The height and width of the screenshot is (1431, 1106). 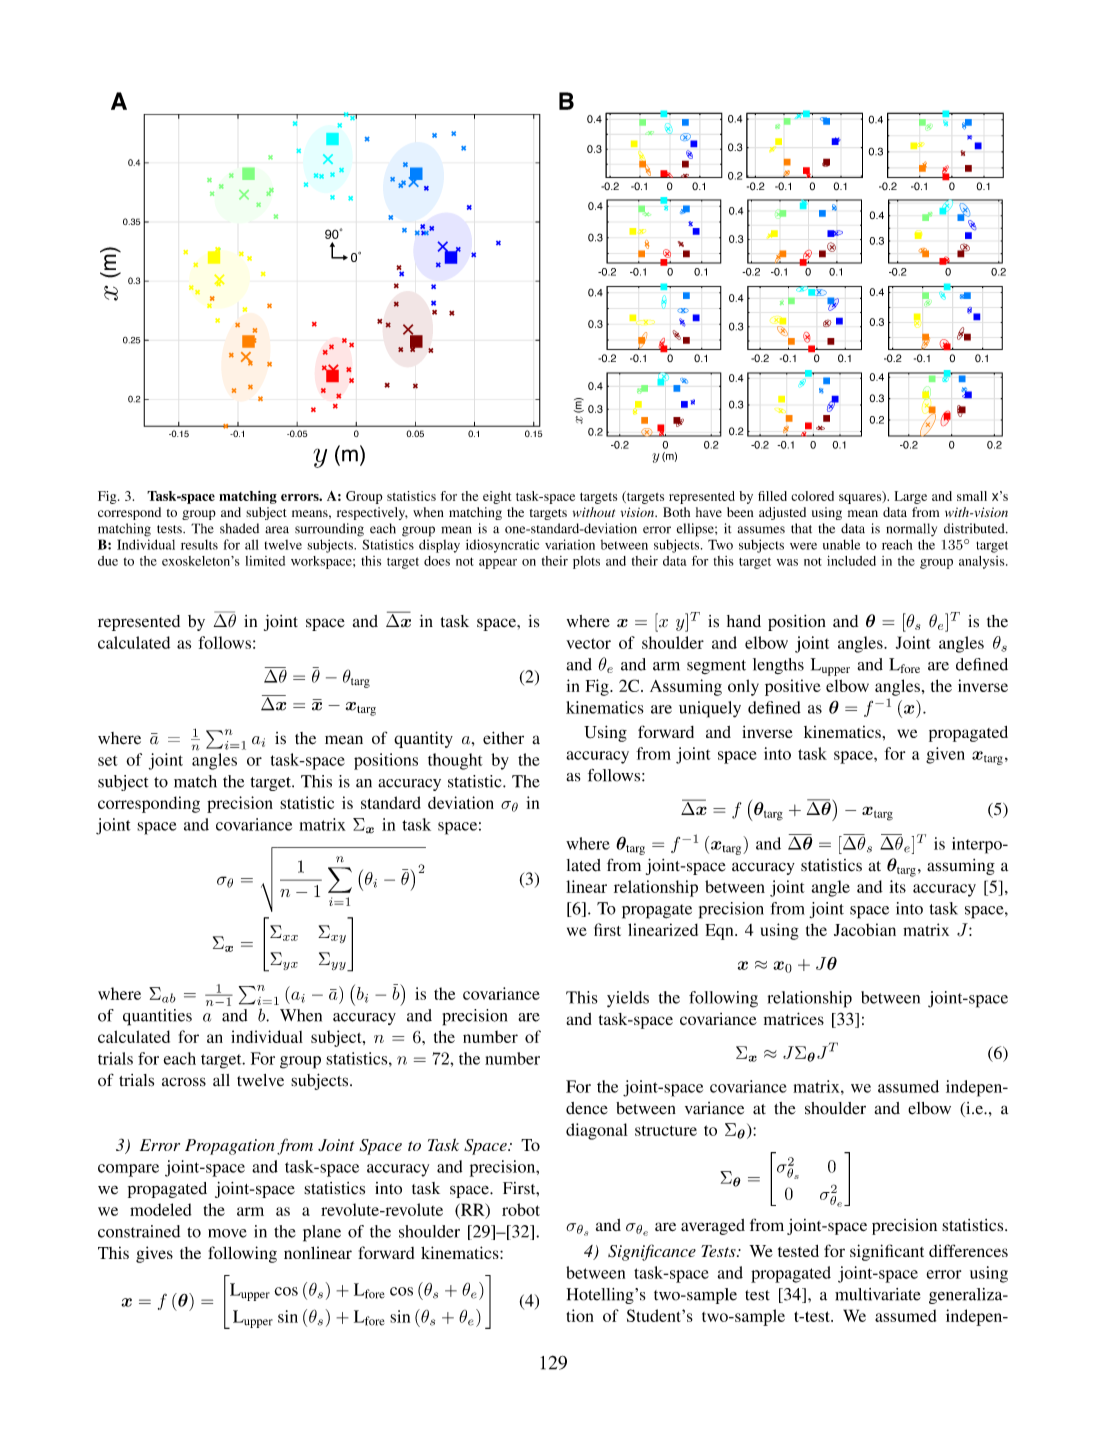 What do you see at coordinates (497, 497) in the screenshot?
I see `eight` at bounding box center [497, 497].
